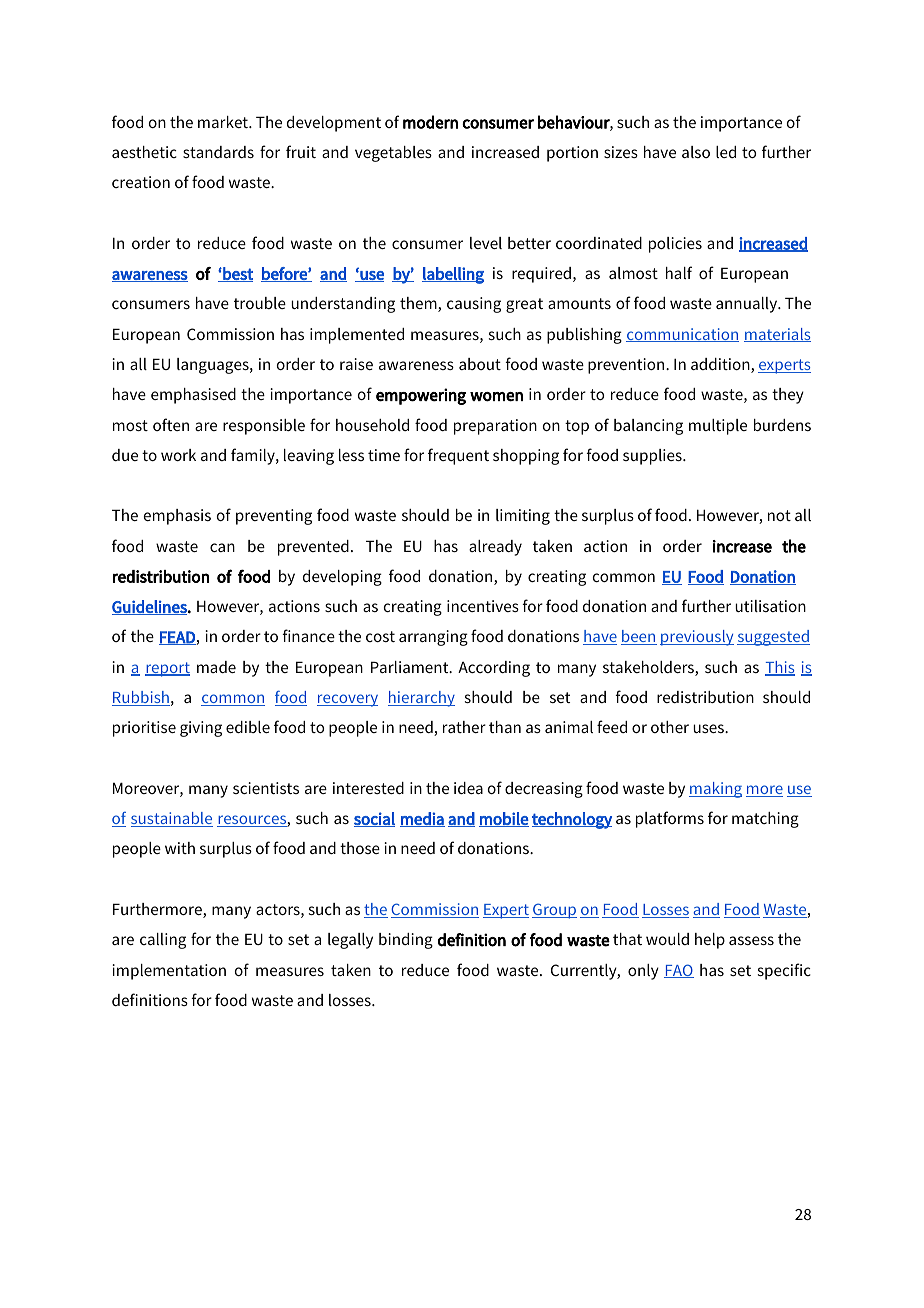  Describe the element at coordinates (222, 547) in the document. I see `can` at that location.
